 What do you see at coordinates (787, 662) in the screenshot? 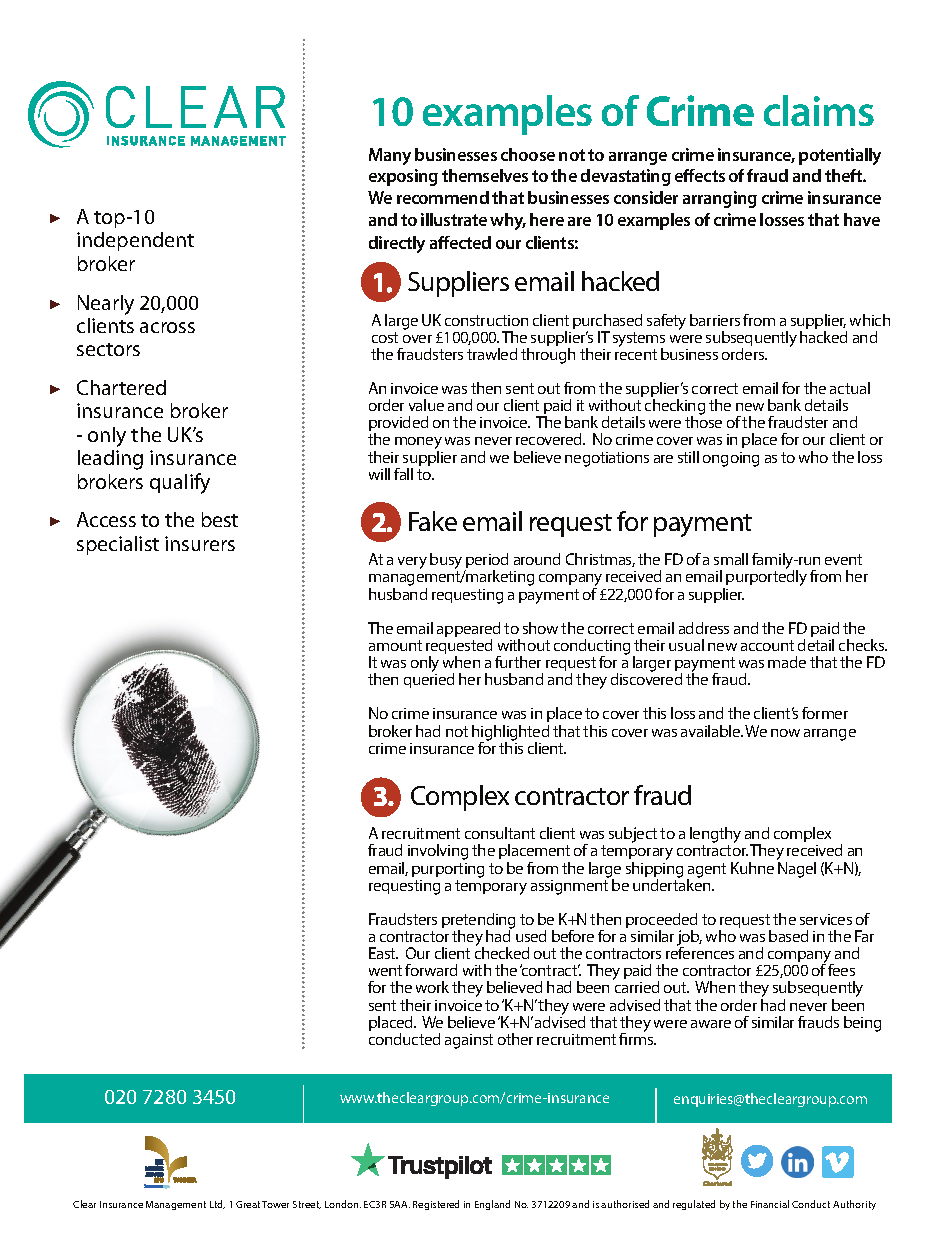
I see `made` at bounding box center [787, 662].
